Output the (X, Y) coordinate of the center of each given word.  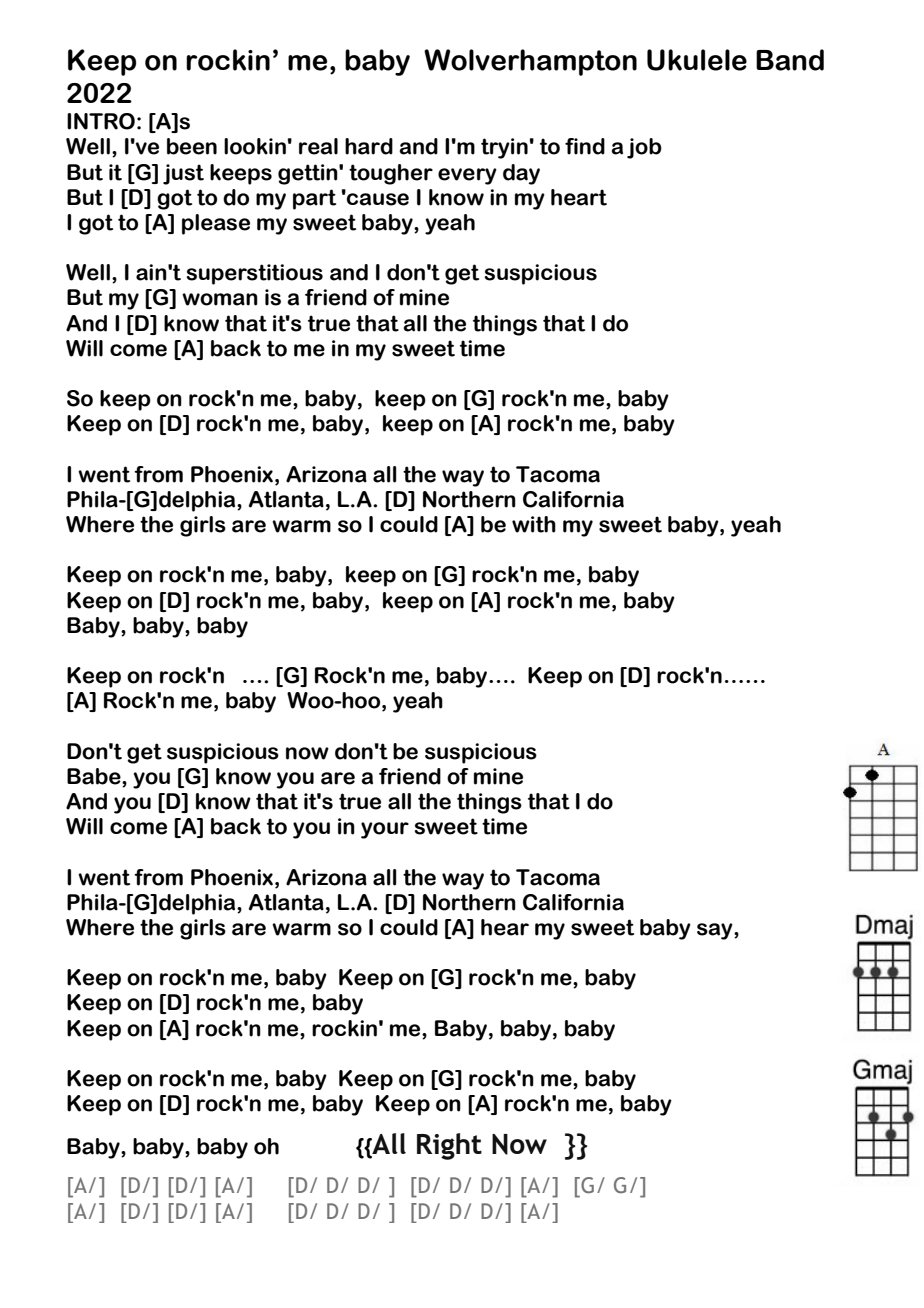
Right (449, 1146)
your (385, 830)
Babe (95, 777)
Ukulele (697, 60)
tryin (504, 148)
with (534, 524)
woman (220, 299)
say (716, 931)
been (192, 146)
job (644, 148)
